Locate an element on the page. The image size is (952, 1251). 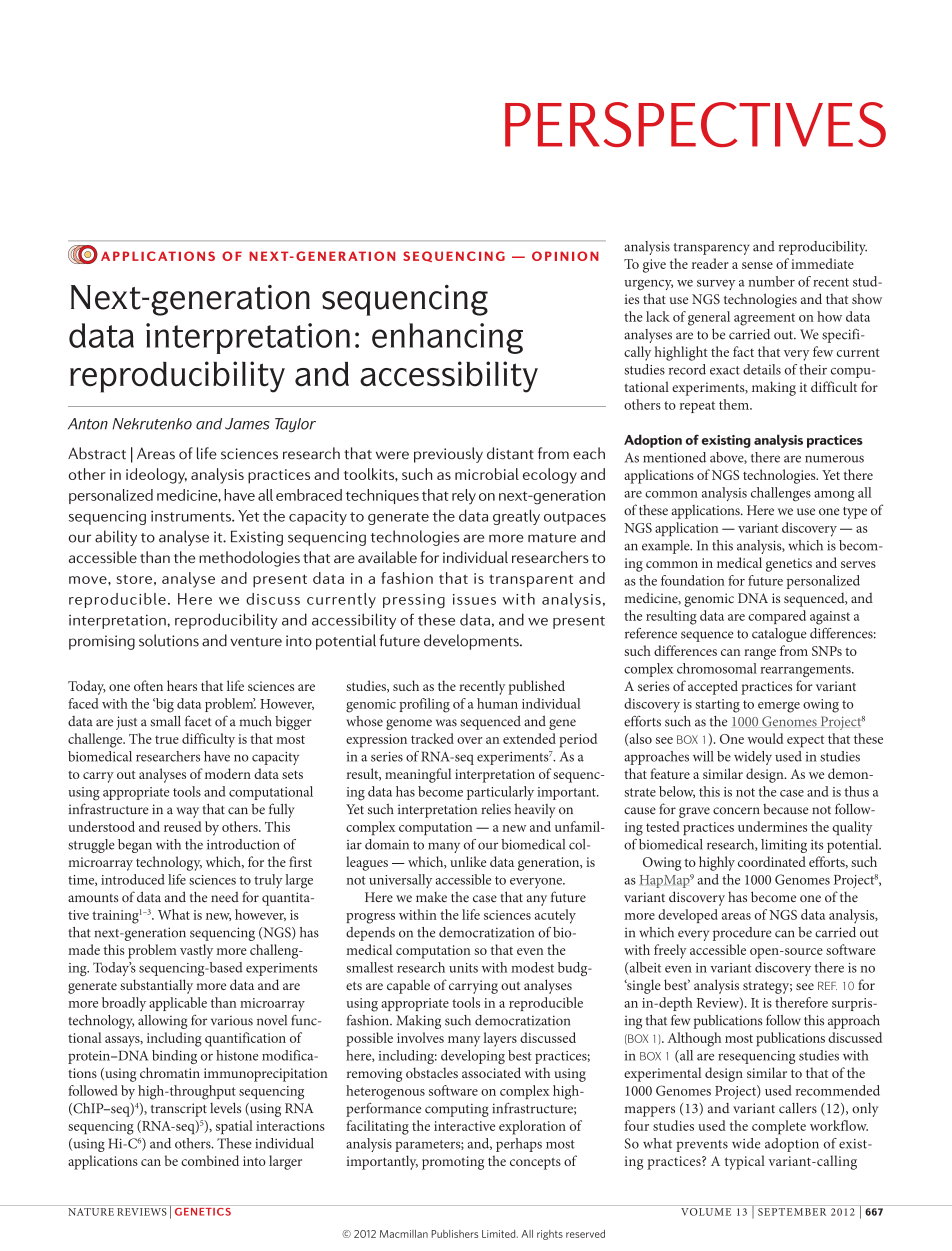
enhancing is located at coordinates (447, 338).
